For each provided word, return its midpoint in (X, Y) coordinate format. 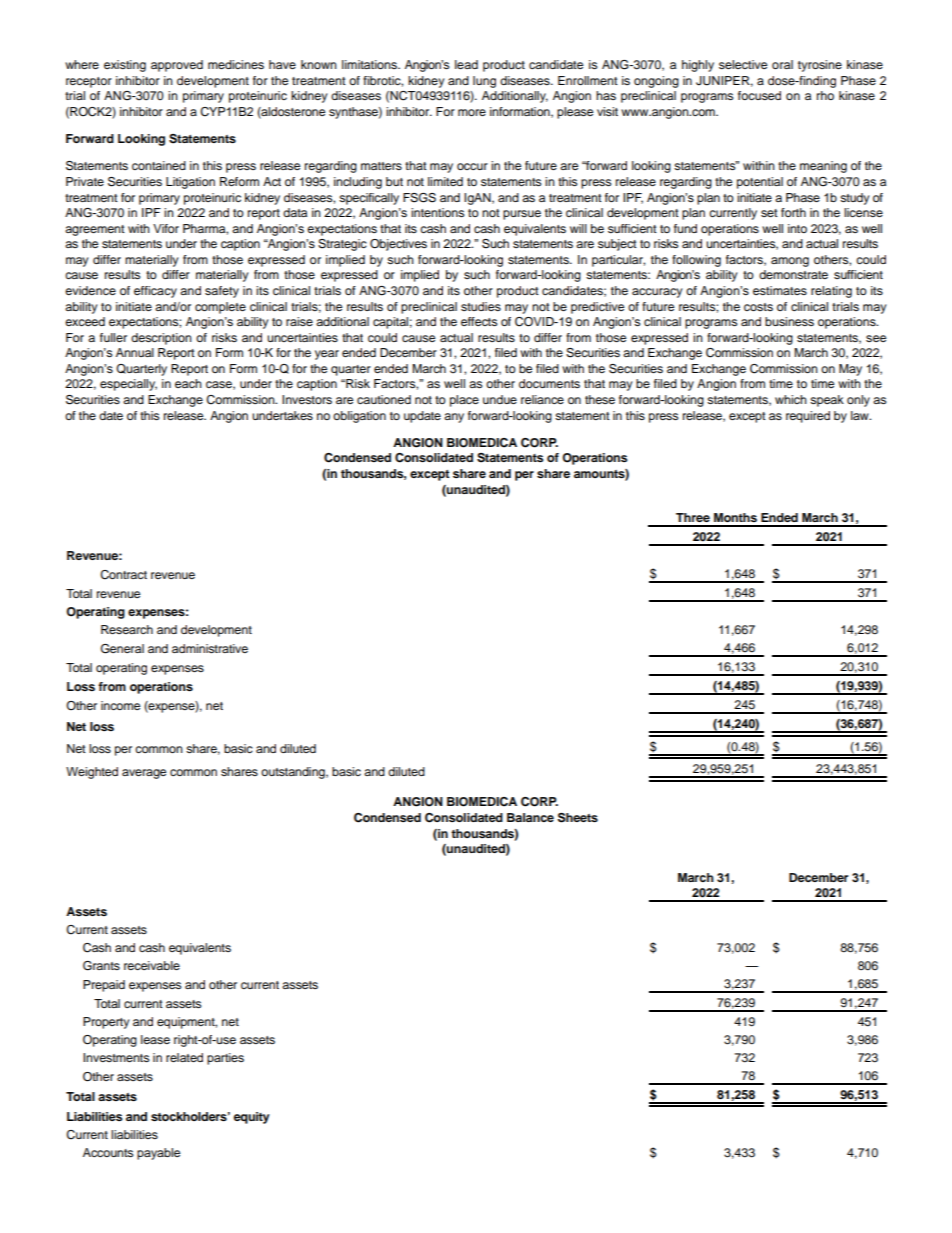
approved (177, 66)
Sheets (578, 818)
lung (484, 82)
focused (759, 95)
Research (127, 629)
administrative (210, 648)
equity (252, 1118)
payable (158, 1154)
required (808, 417)
